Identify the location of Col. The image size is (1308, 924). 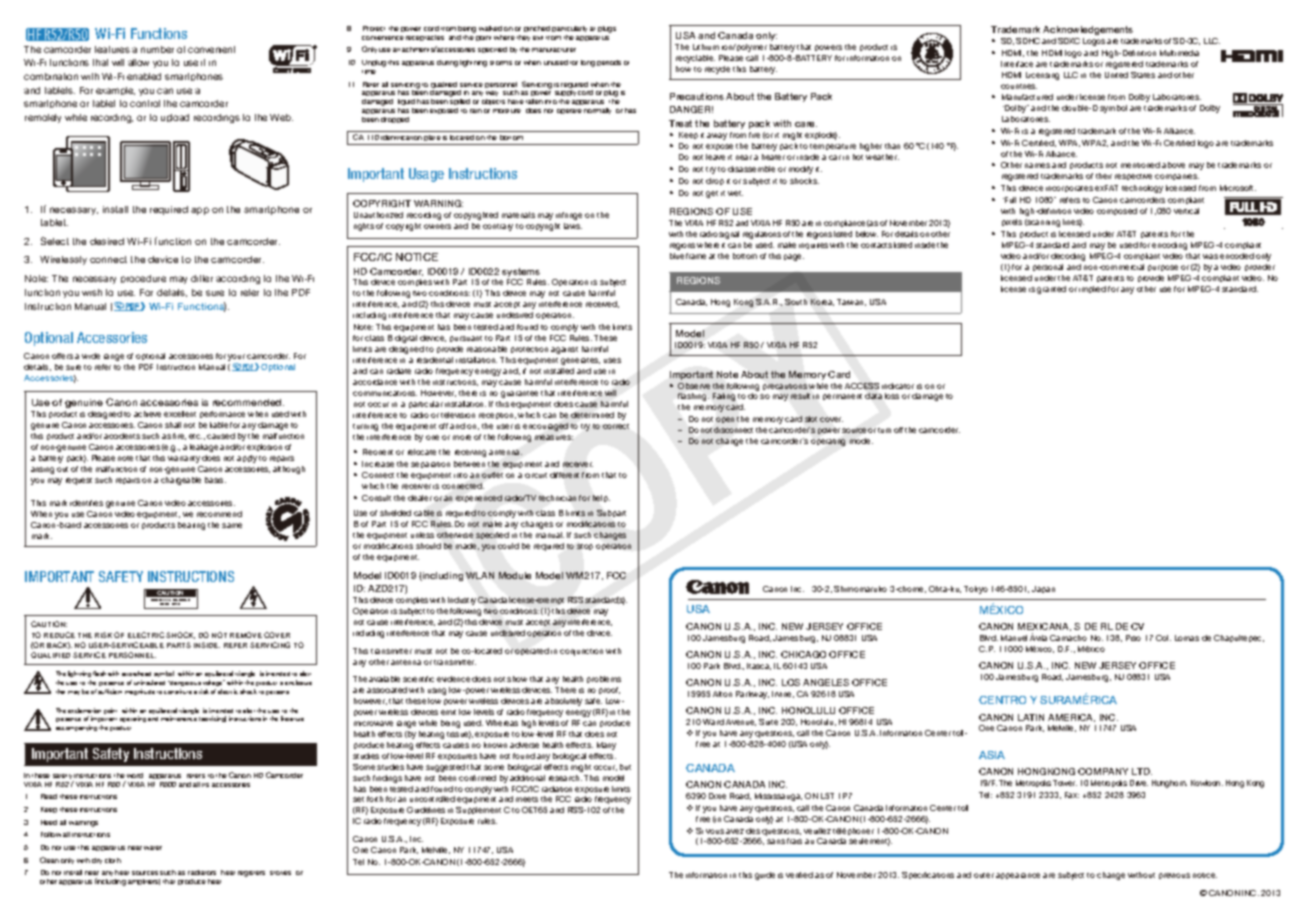
(1163, 638).
